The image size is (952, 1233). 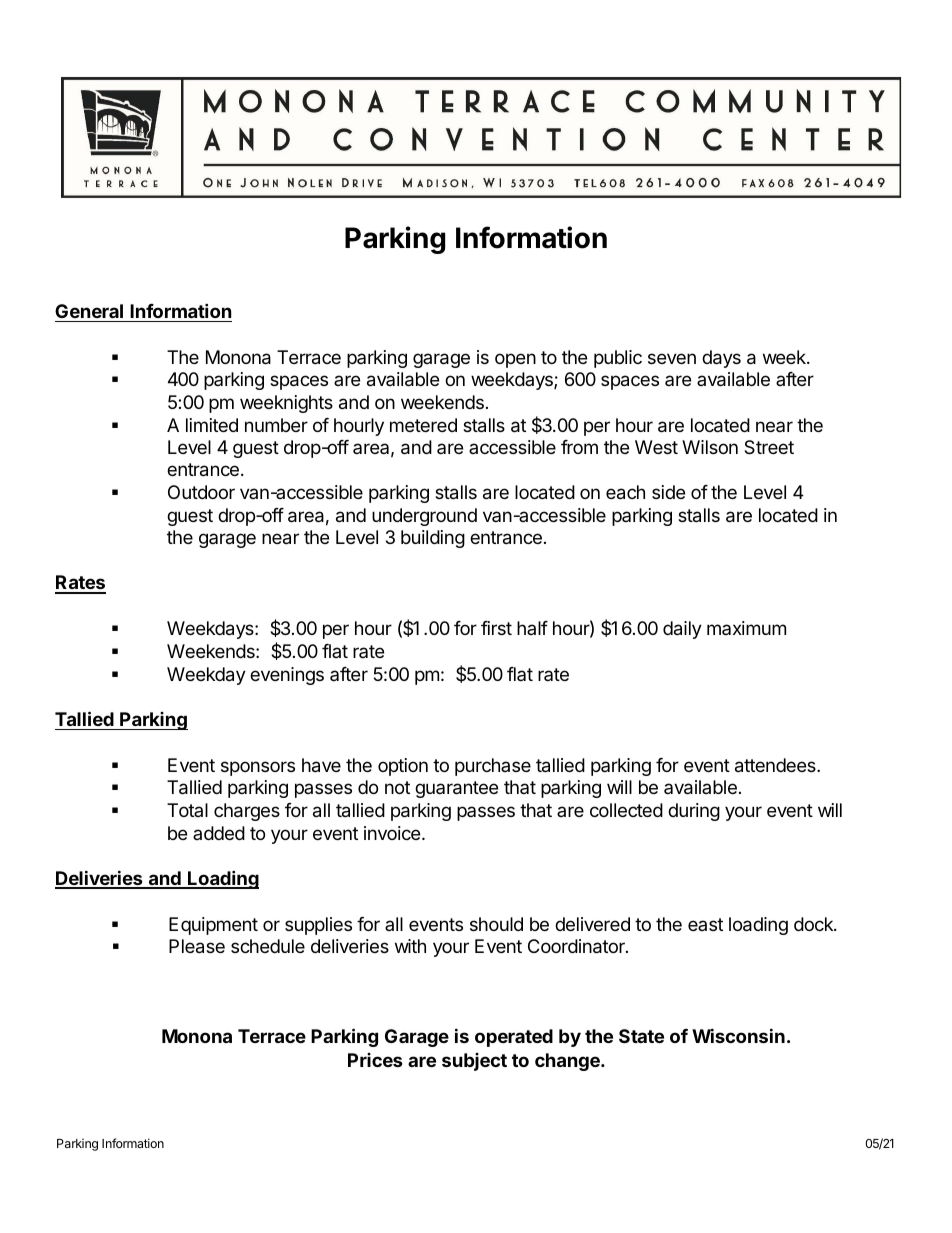 I want to click on Please, so click(x=197, y=946).
